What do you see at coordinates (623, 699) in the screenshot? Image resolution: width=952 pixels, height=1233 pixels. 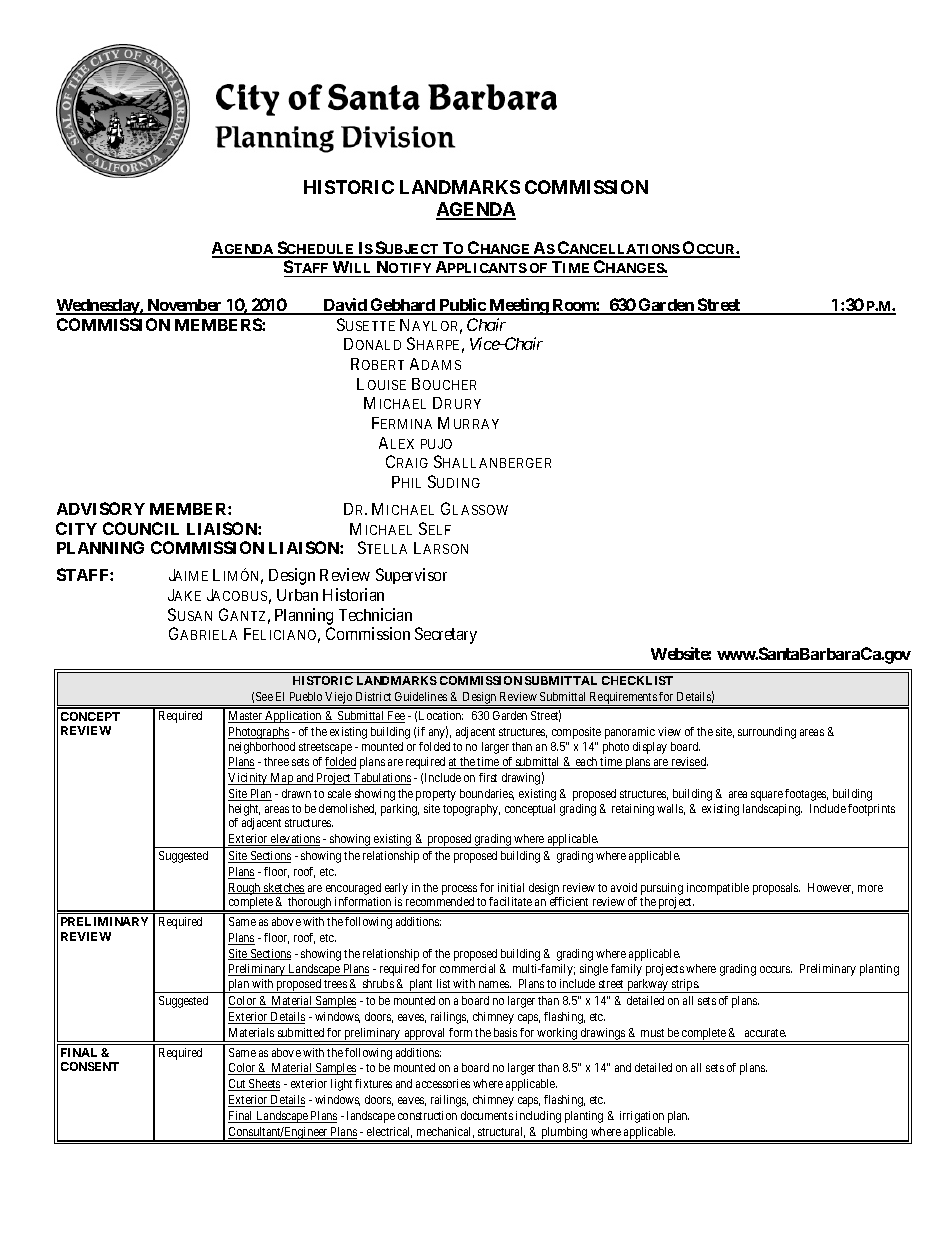 I see `Requirements` at bounding box center [623, 699].
